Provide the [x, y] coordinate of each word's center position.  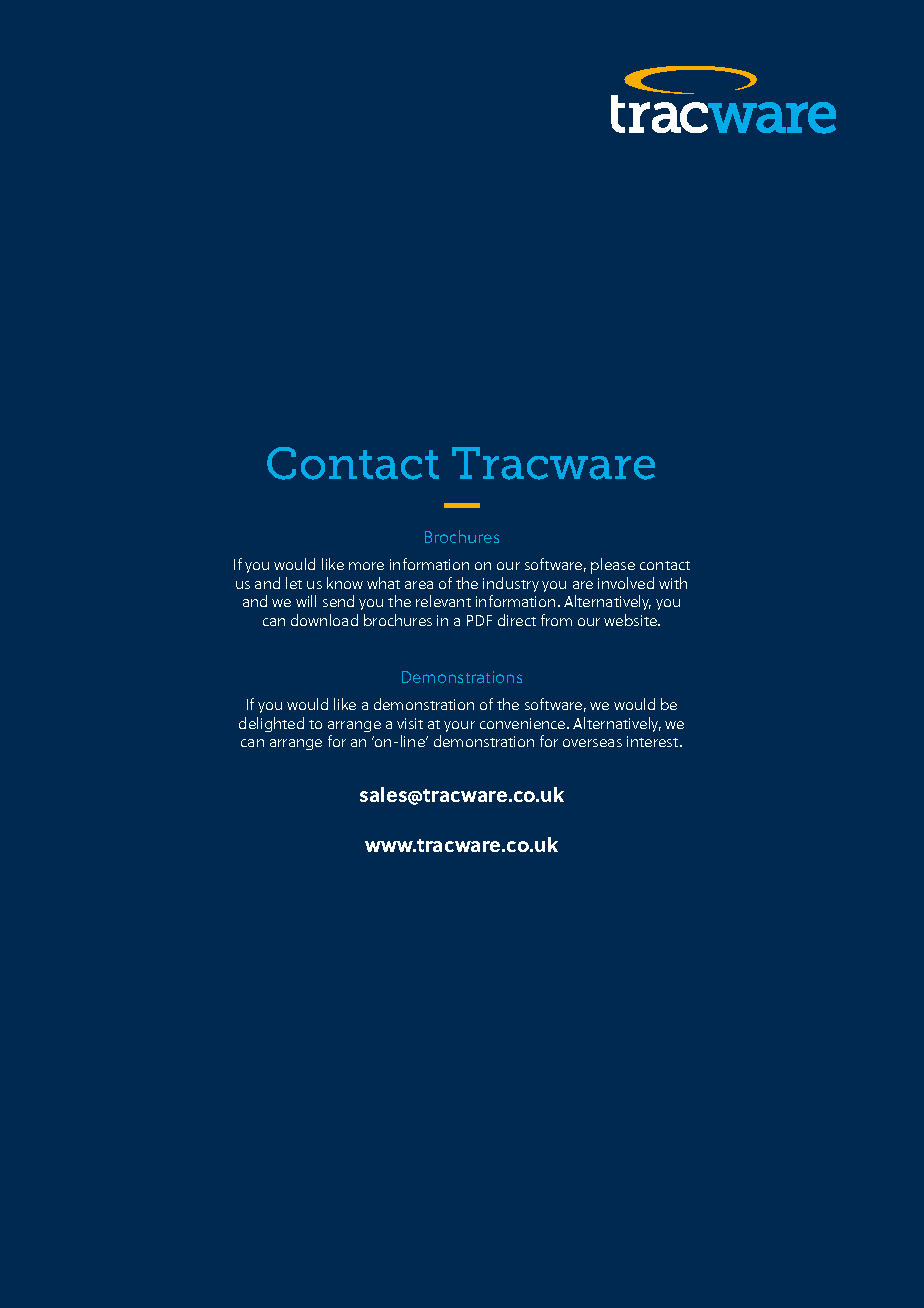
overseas [592, 743]
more [366, 566]
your [459, 726]
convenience [524, 723]
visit [410, 723]
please [613, 566]
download [324, 620]
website [632, 620]
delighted [271, 724]
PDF [479, 620]
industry [511, 584]
